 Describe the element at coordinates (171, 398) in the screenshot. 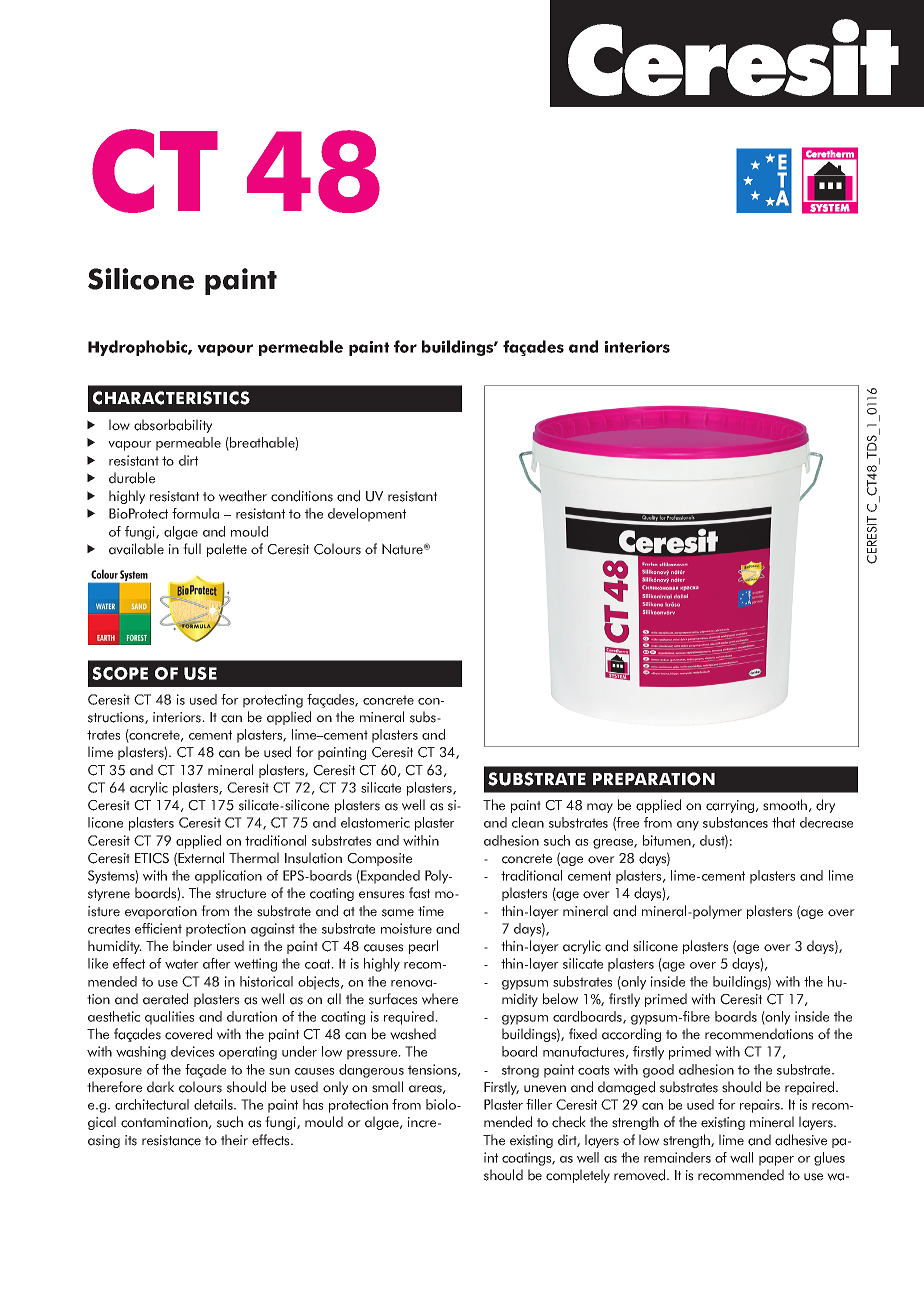

I see `CHARACTERISTICS` at that location.
